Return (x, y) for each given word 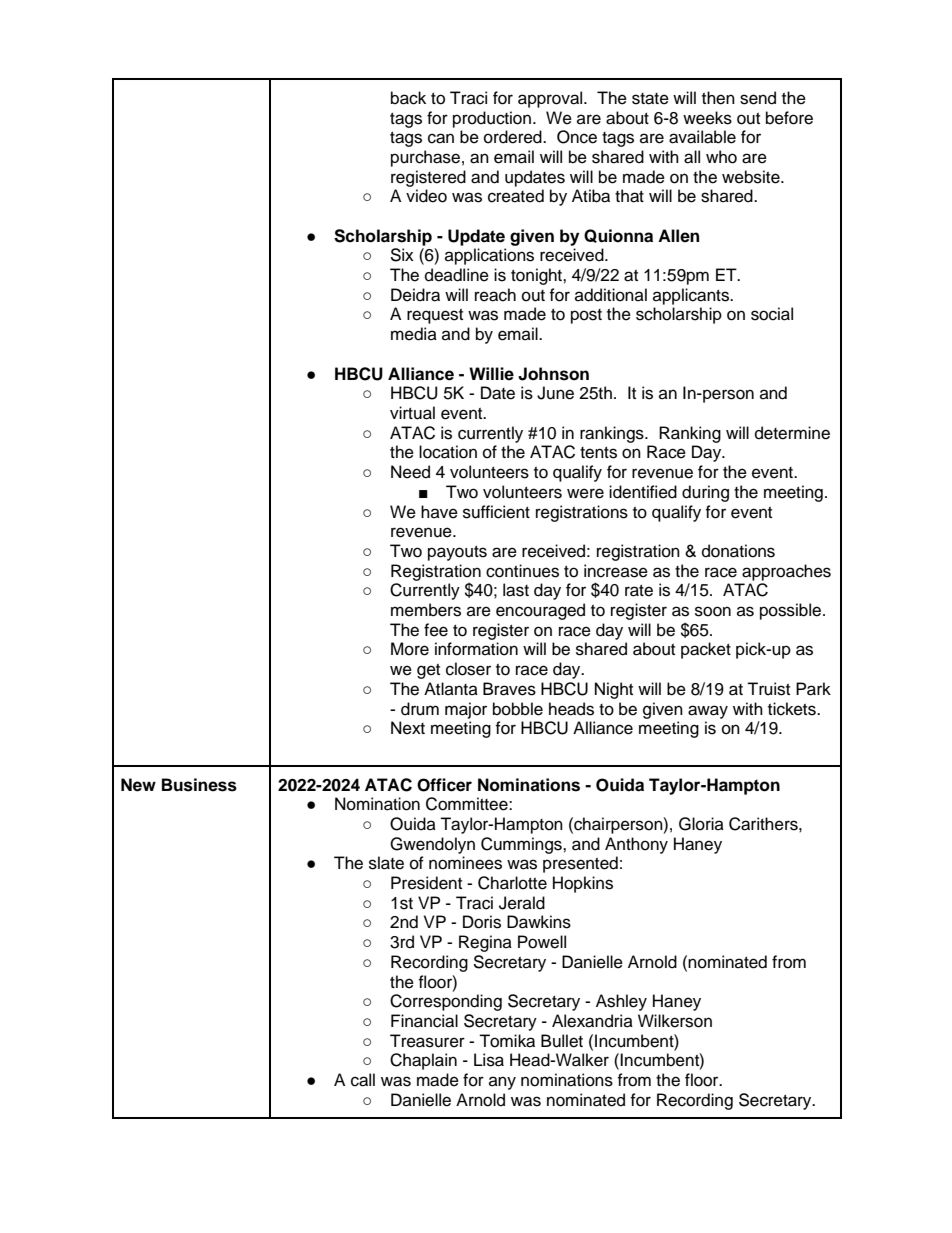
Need (410, 472)
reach (495, 295)
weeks (707, 118)
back (408, 98)
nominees (465, 863)
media (414, 334)
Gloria (701, 824)
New (138, 785)
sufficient (496, 512)
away (708, 712)
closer (468, 669)
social (772, 314)
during (705, 493)
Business (199, 785)
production (492, 119)
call (363, 1080)
